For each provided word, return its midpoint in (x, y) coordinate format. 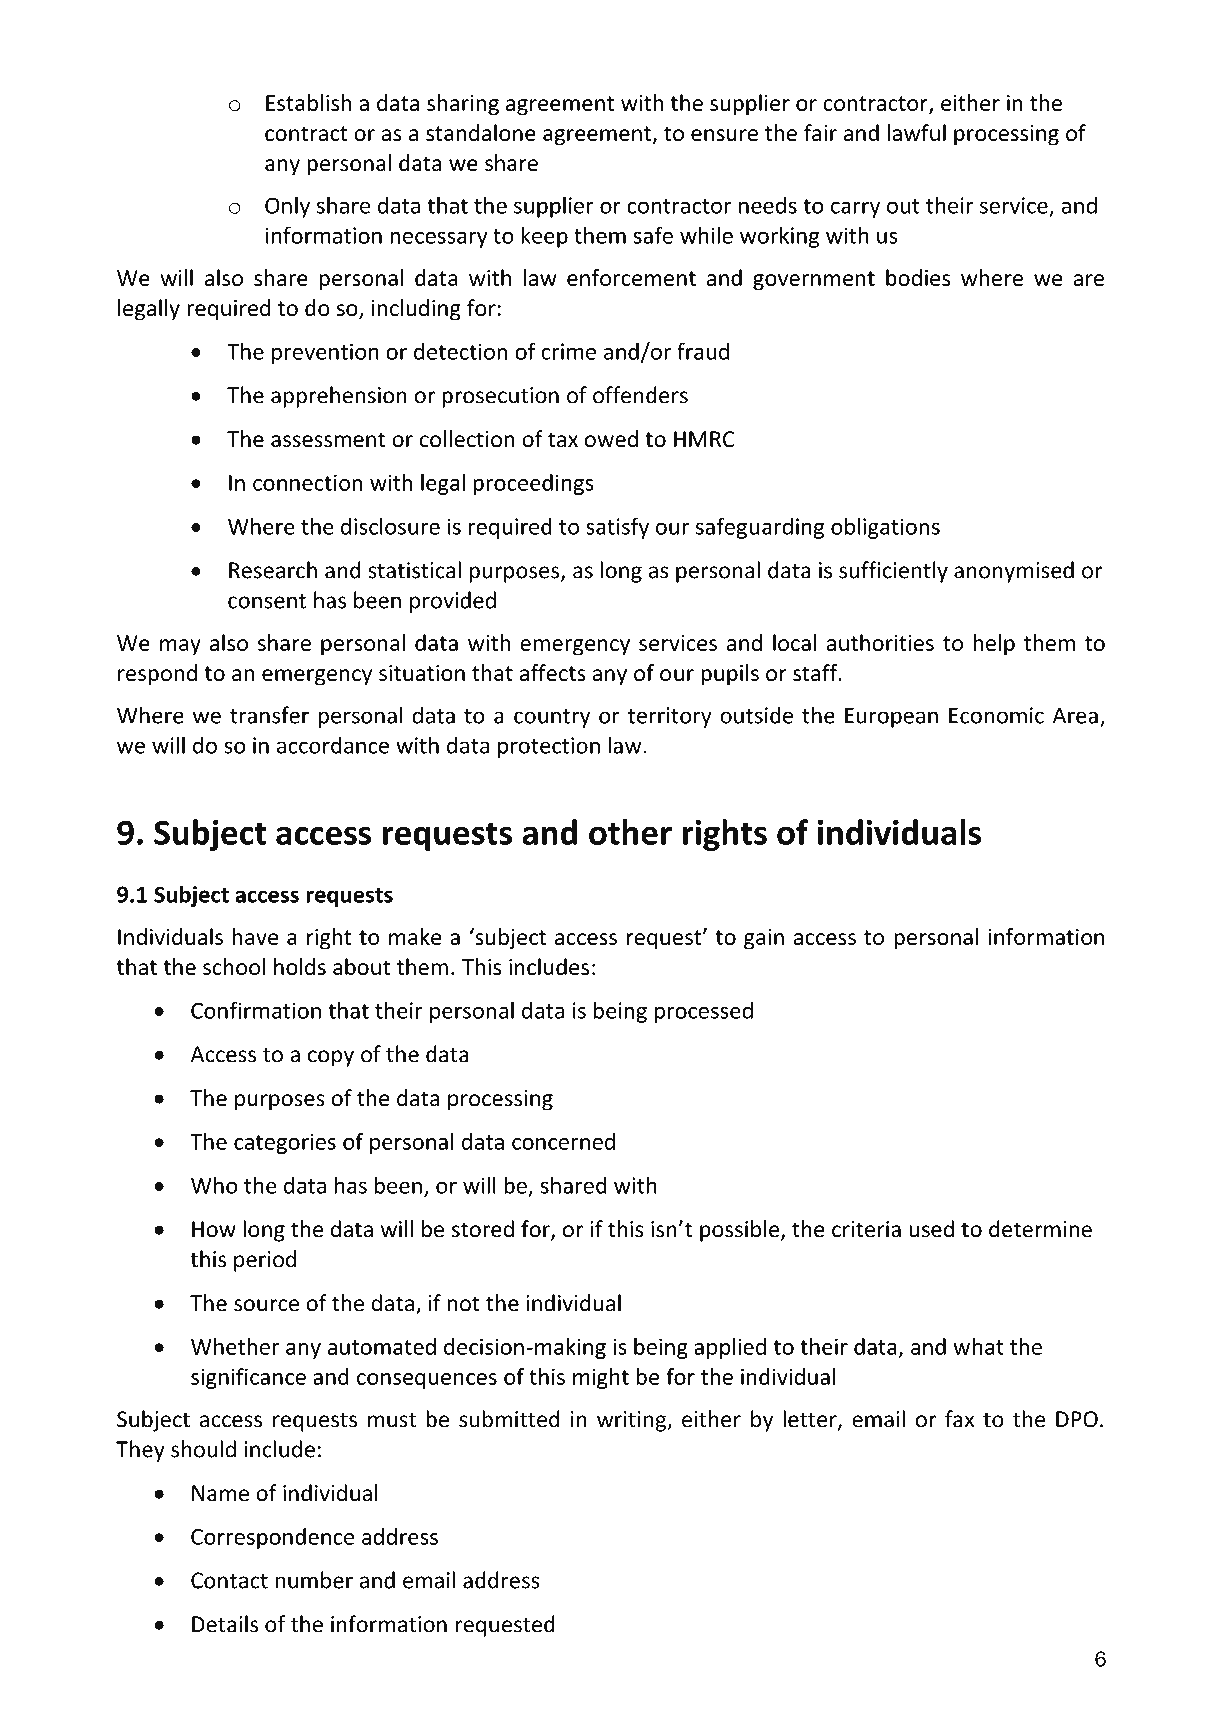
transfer (269, 715)
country (552, 718)
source (266, 1305)
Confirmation (256, 1010)
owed (611, 439)
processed (704, 1012)
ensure (724, 135)
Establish (308, 102)
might (601, 1378)
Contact (229, 1580)
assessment (328, 440)
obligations (885, 528)
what (979, 1346)
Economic (996, 715)
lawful (916, 133)
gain (764, 939)
